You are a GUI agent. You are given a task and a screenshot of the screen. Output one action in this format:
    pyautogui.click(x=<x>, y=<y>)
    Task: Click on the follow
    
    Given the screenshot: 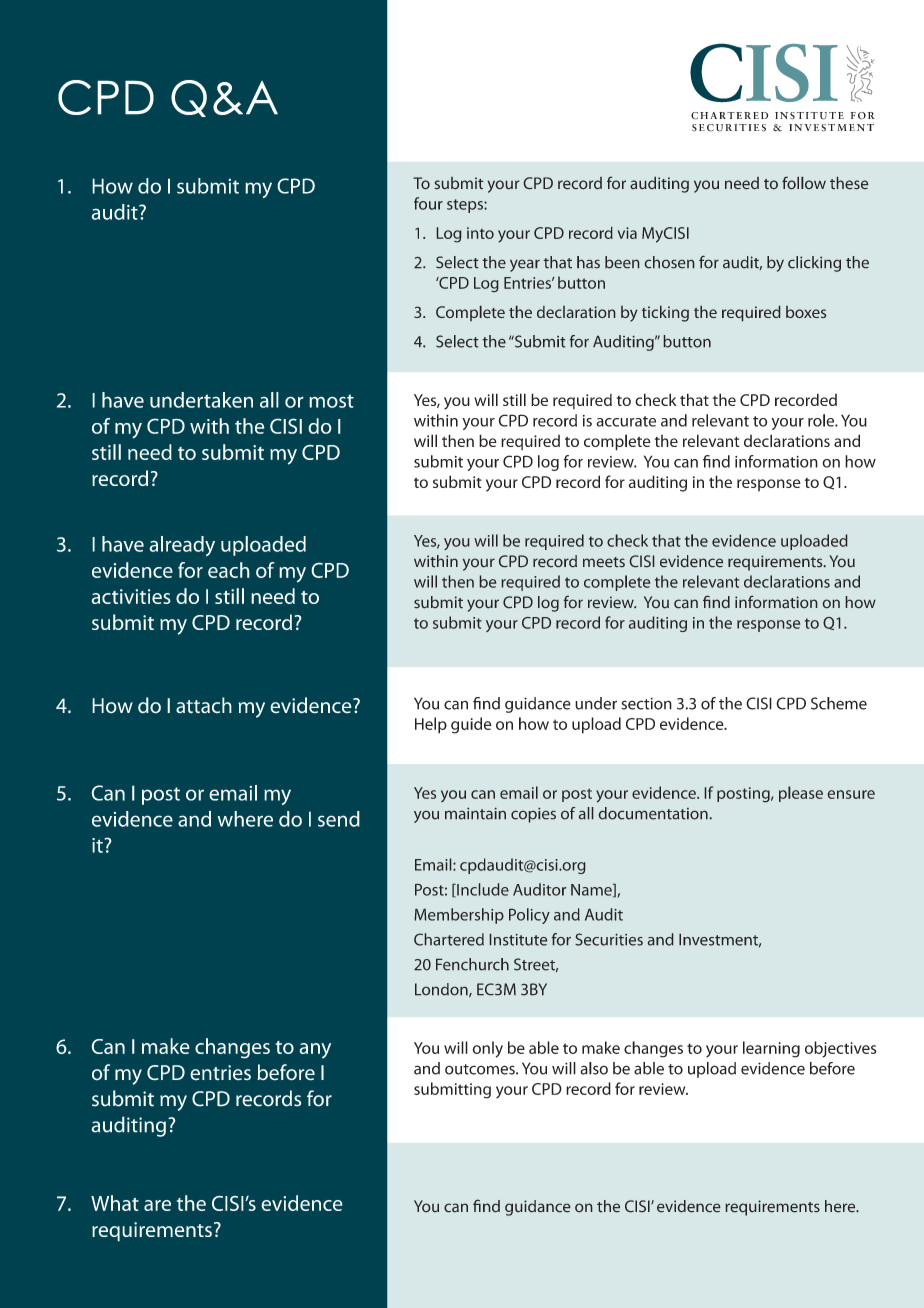 What is the action you would take?
    pyautogui.click(x=804, y=183)
